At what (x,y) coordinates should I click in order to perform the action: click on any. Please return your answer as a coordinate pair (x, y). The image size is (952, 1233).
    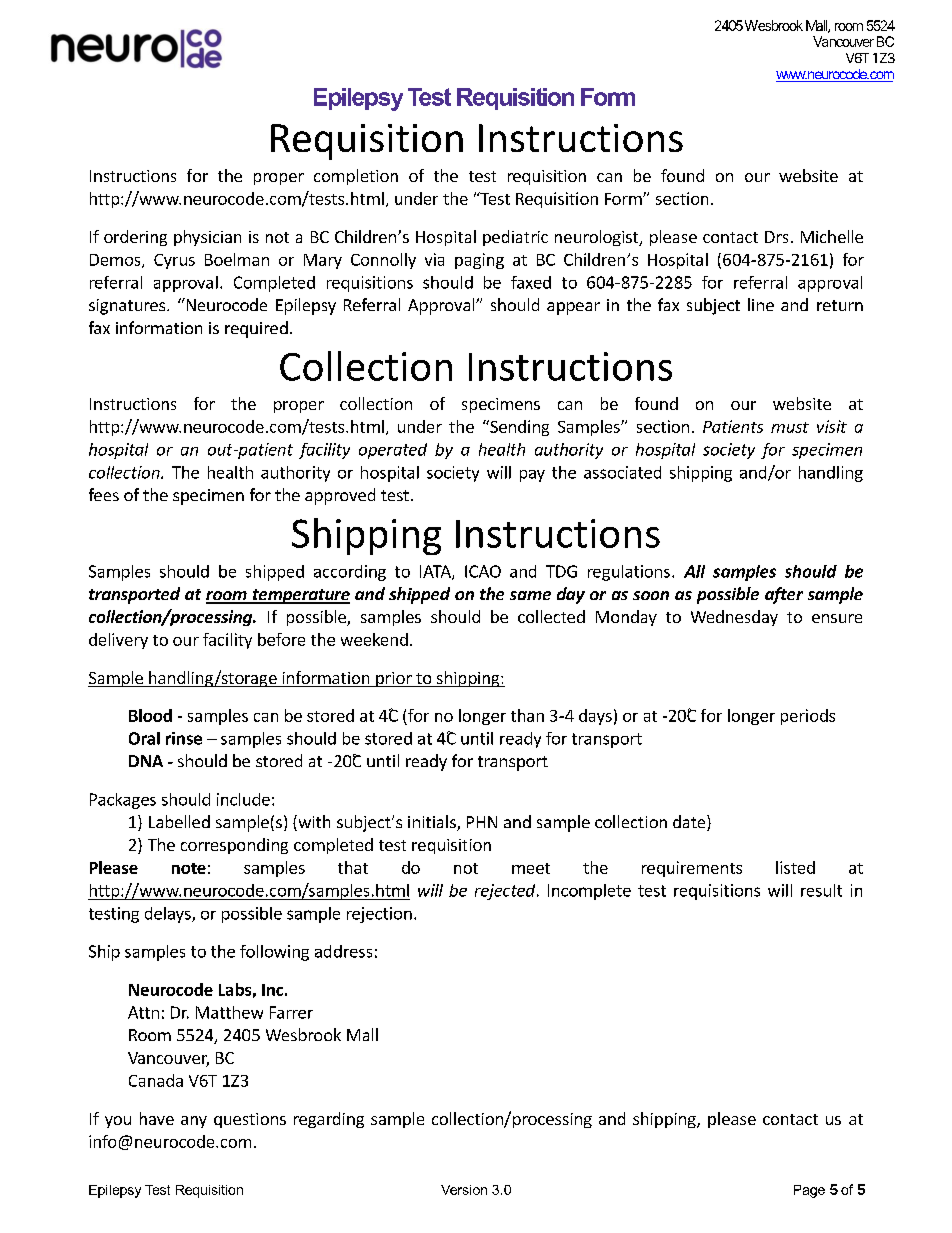
    Looking at the image, I should click on (194, 1122).
